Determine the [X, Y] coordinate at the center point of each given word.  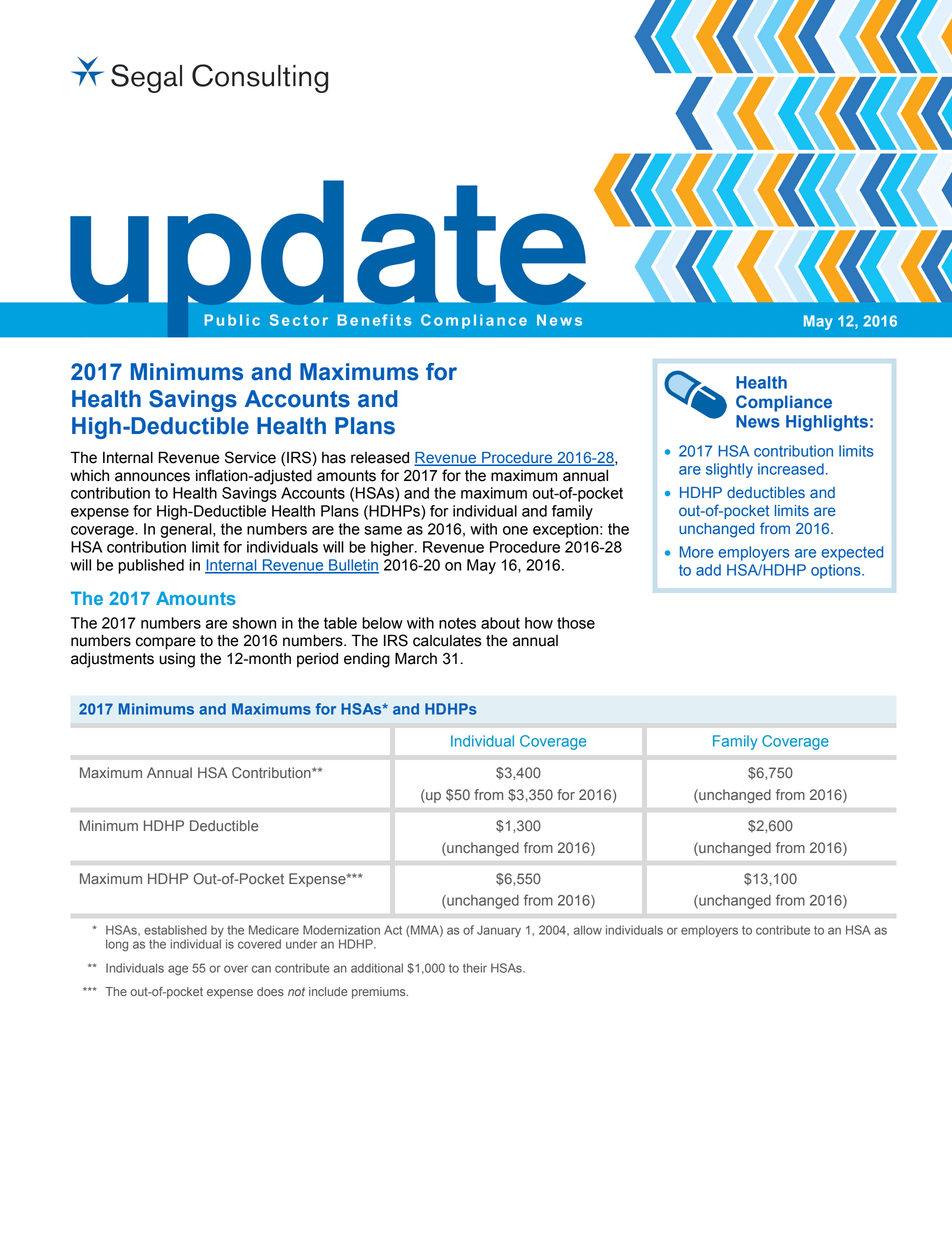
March [416, 658]
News [758, 421]
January [499, 931]
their [475, 968]
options [837, 571]
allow [588, 930]
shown [254, 623]
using [177, 660]
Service [250, 457]
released [380, 457]
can [261, 969]
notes [457, 623]
